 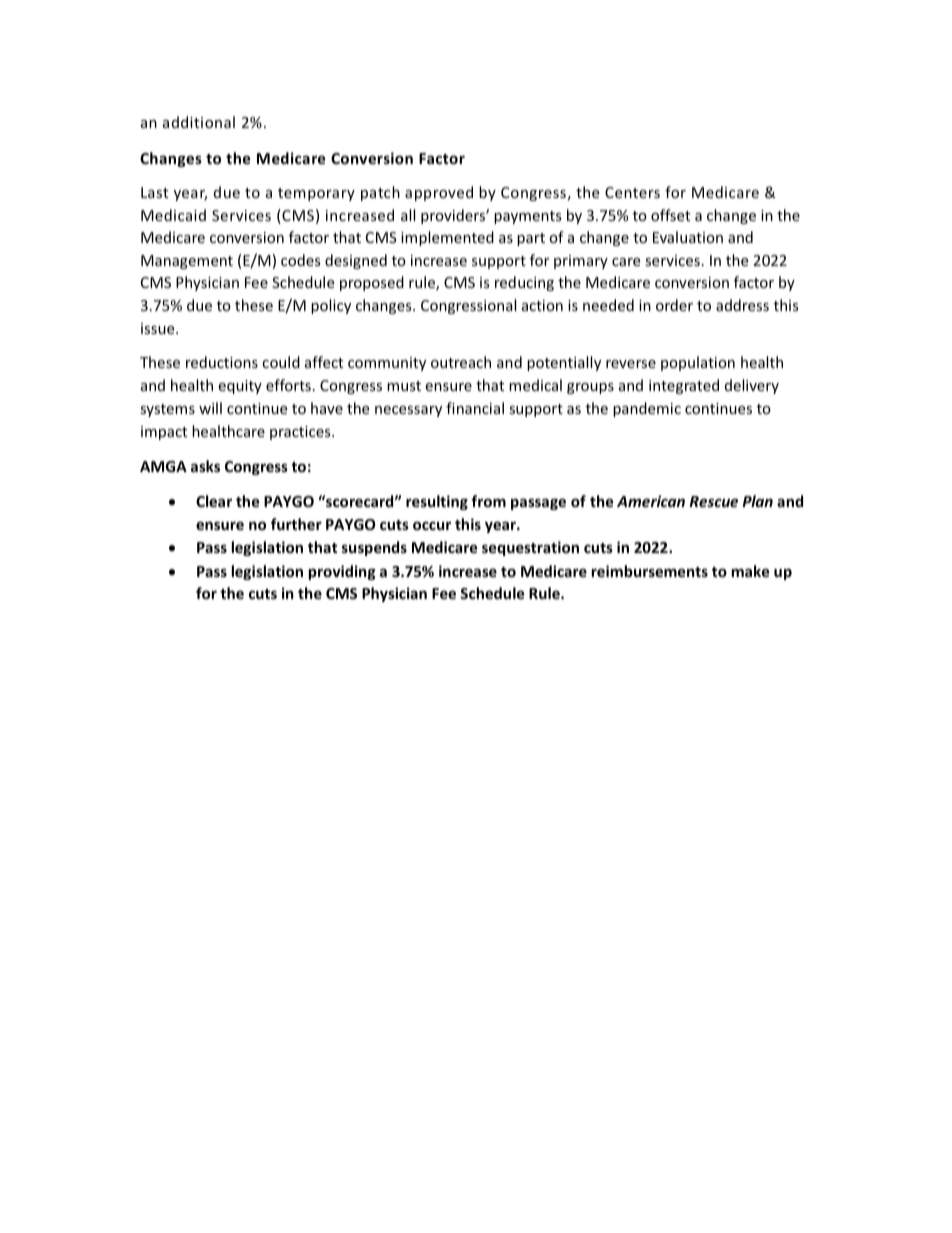 What do you see at coordinates (632, 192) in the screenshot?
I see `Centers` at bounding box center [632, 192].
